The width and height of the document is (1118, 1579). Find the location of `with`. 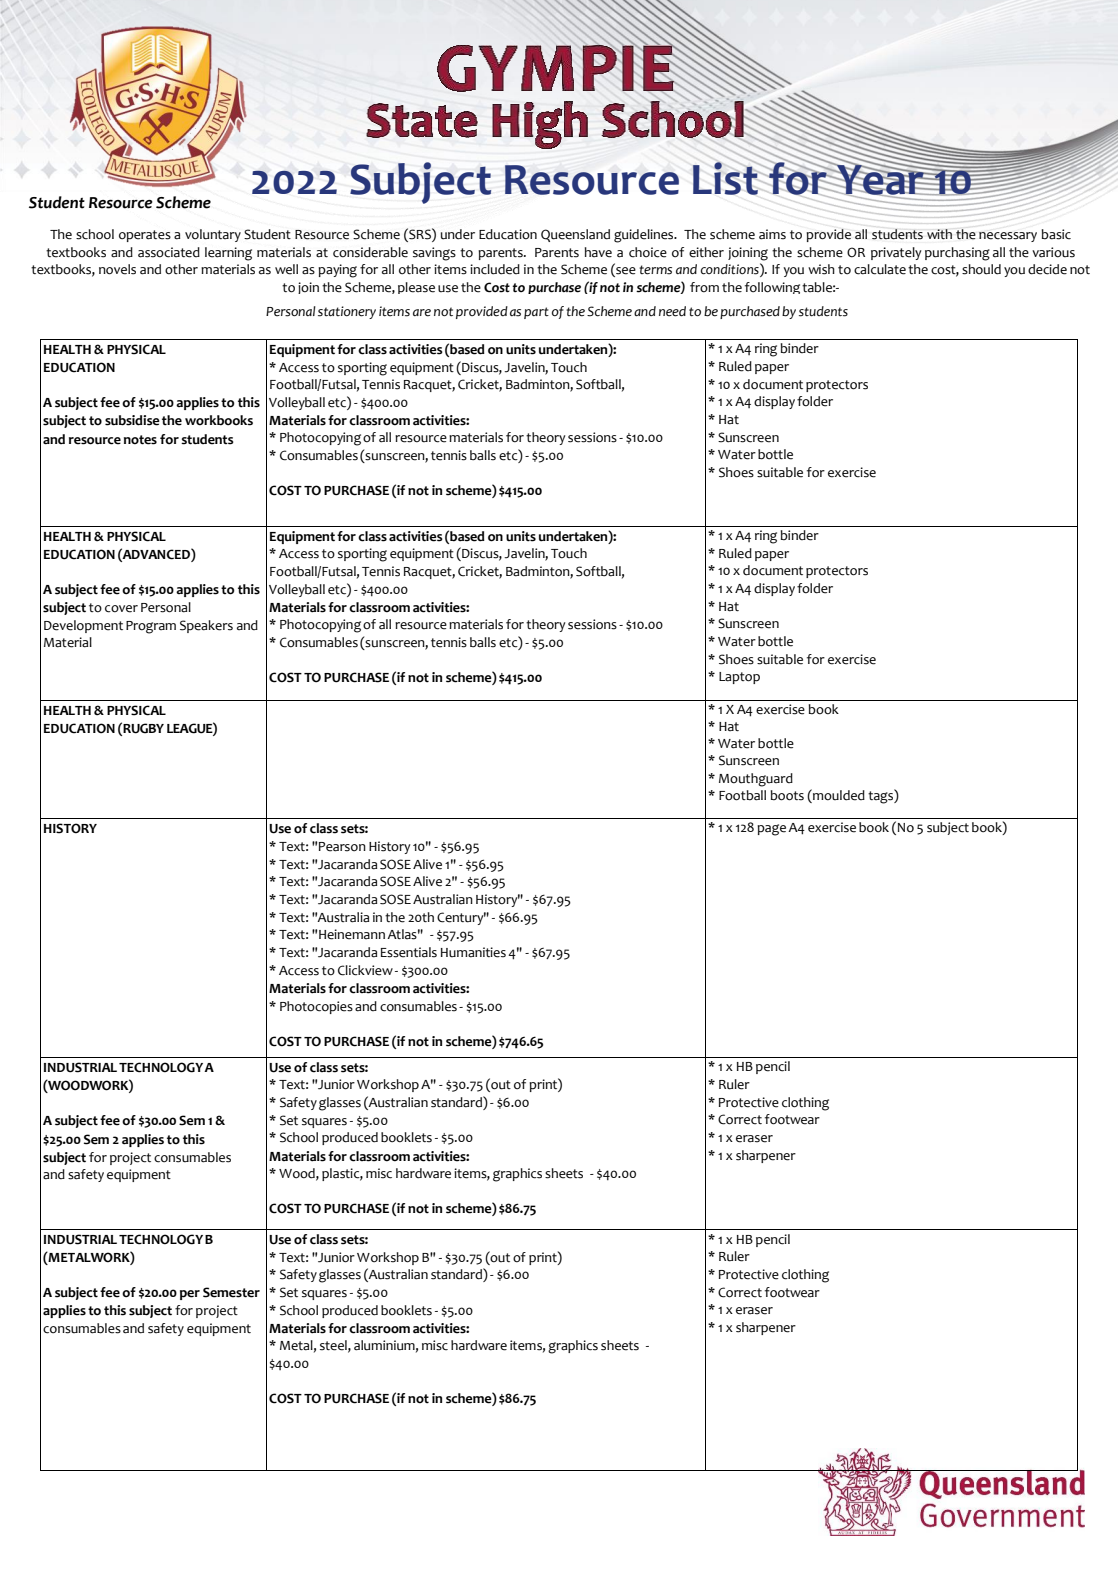

with is located at coordinates (939, 234).
